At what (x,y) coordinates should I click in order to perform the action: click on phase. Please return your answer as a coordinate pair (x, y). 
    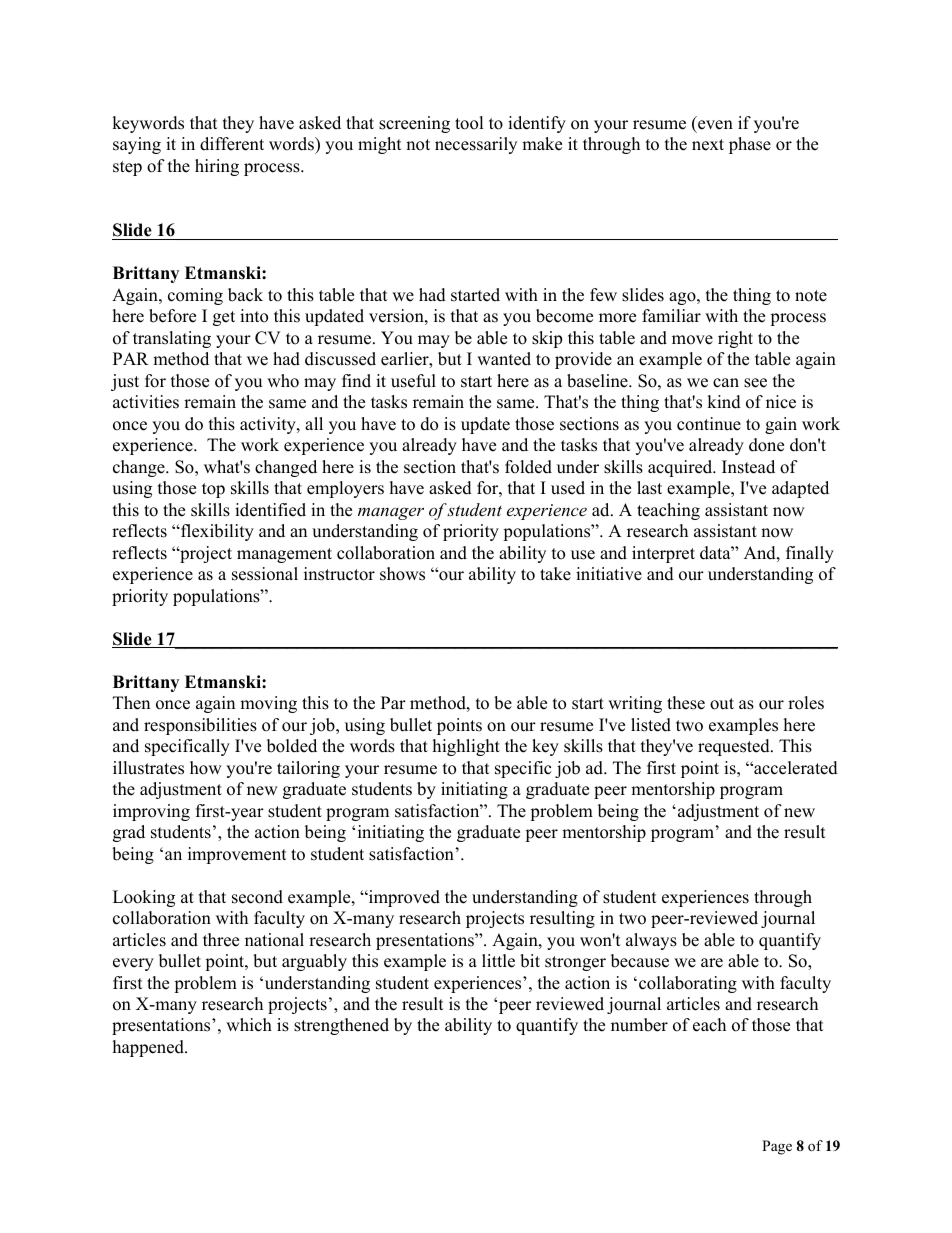
    Looking at the image, I should click on (750, 145).
